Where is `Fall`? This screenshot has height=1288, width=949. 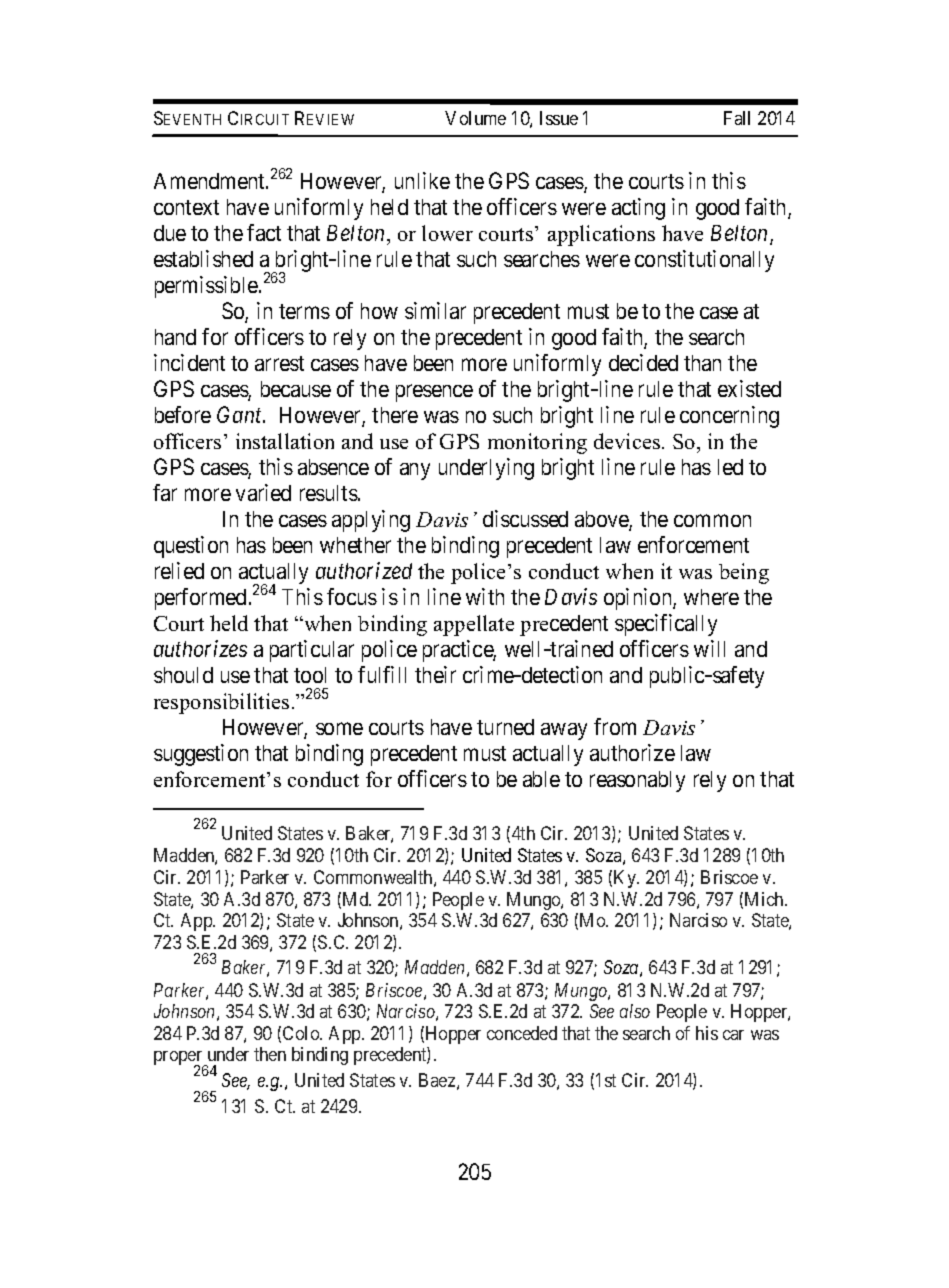 Fall is located at coordinates (737, 118).
